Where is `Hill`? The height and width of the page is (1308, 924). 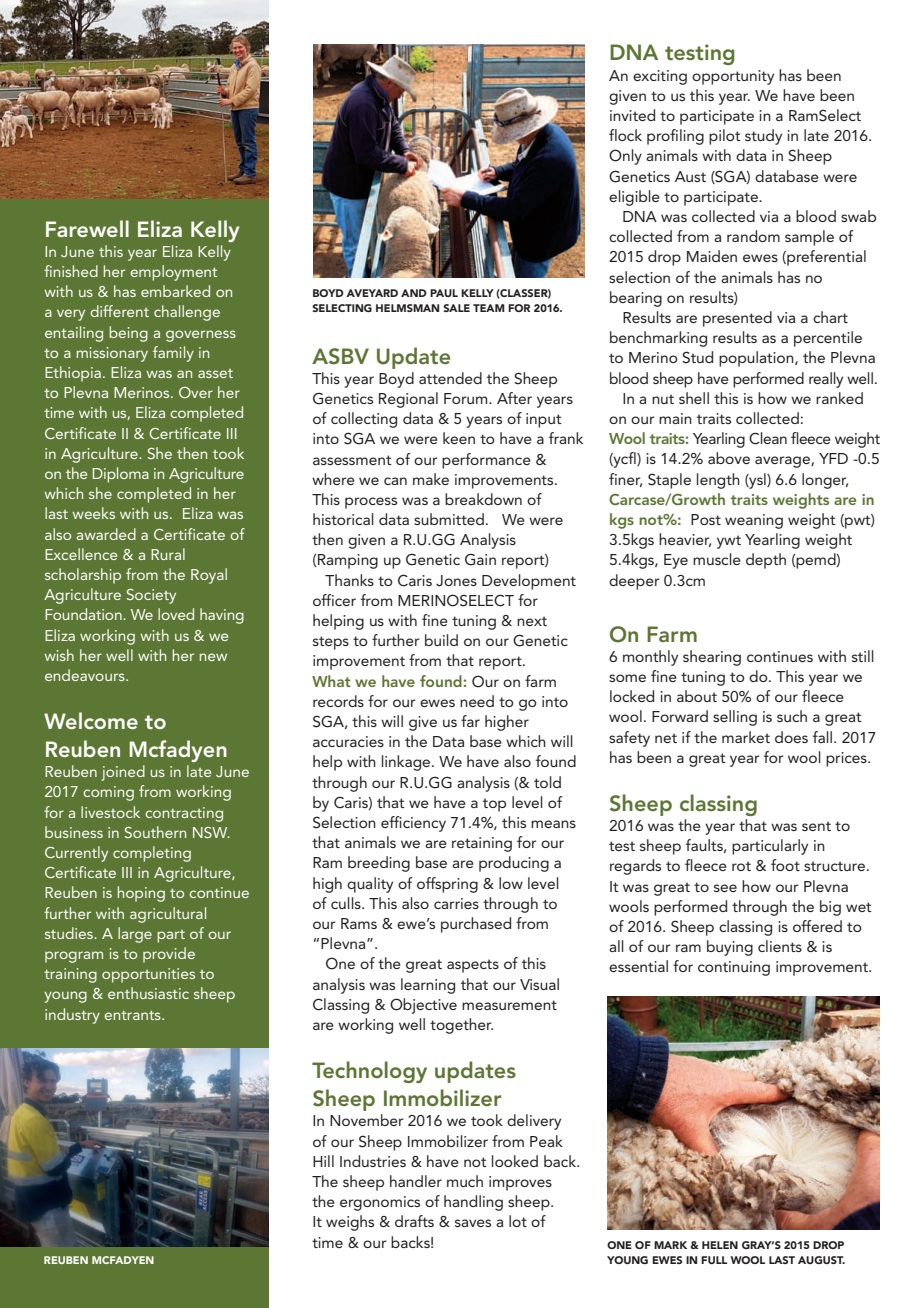
Hill is located at coordinates (323, 1161).
